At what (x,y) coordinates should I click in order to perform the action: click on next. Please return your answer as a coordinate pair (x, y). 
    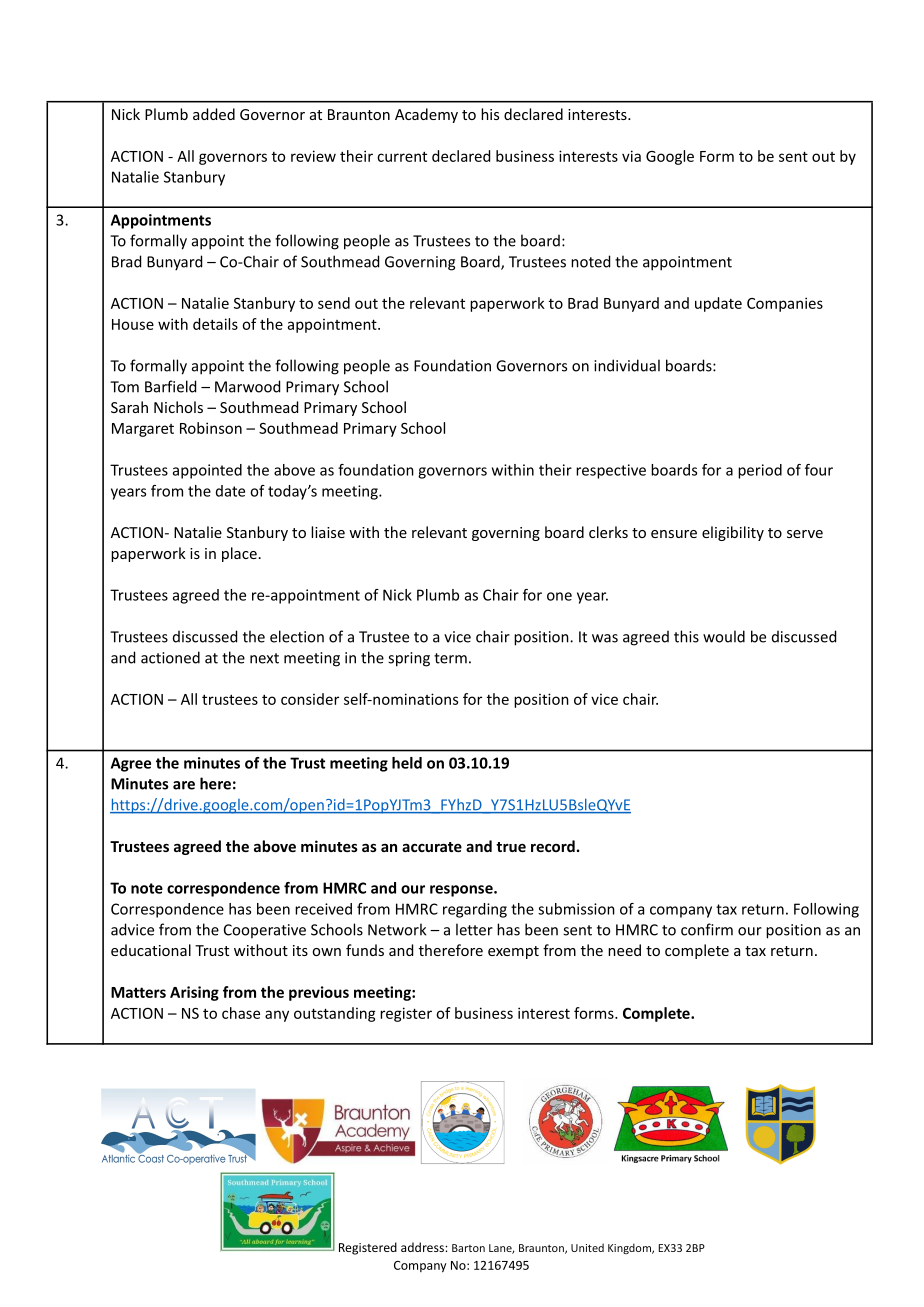
    Looking at the image, I should click on (264, 658).
